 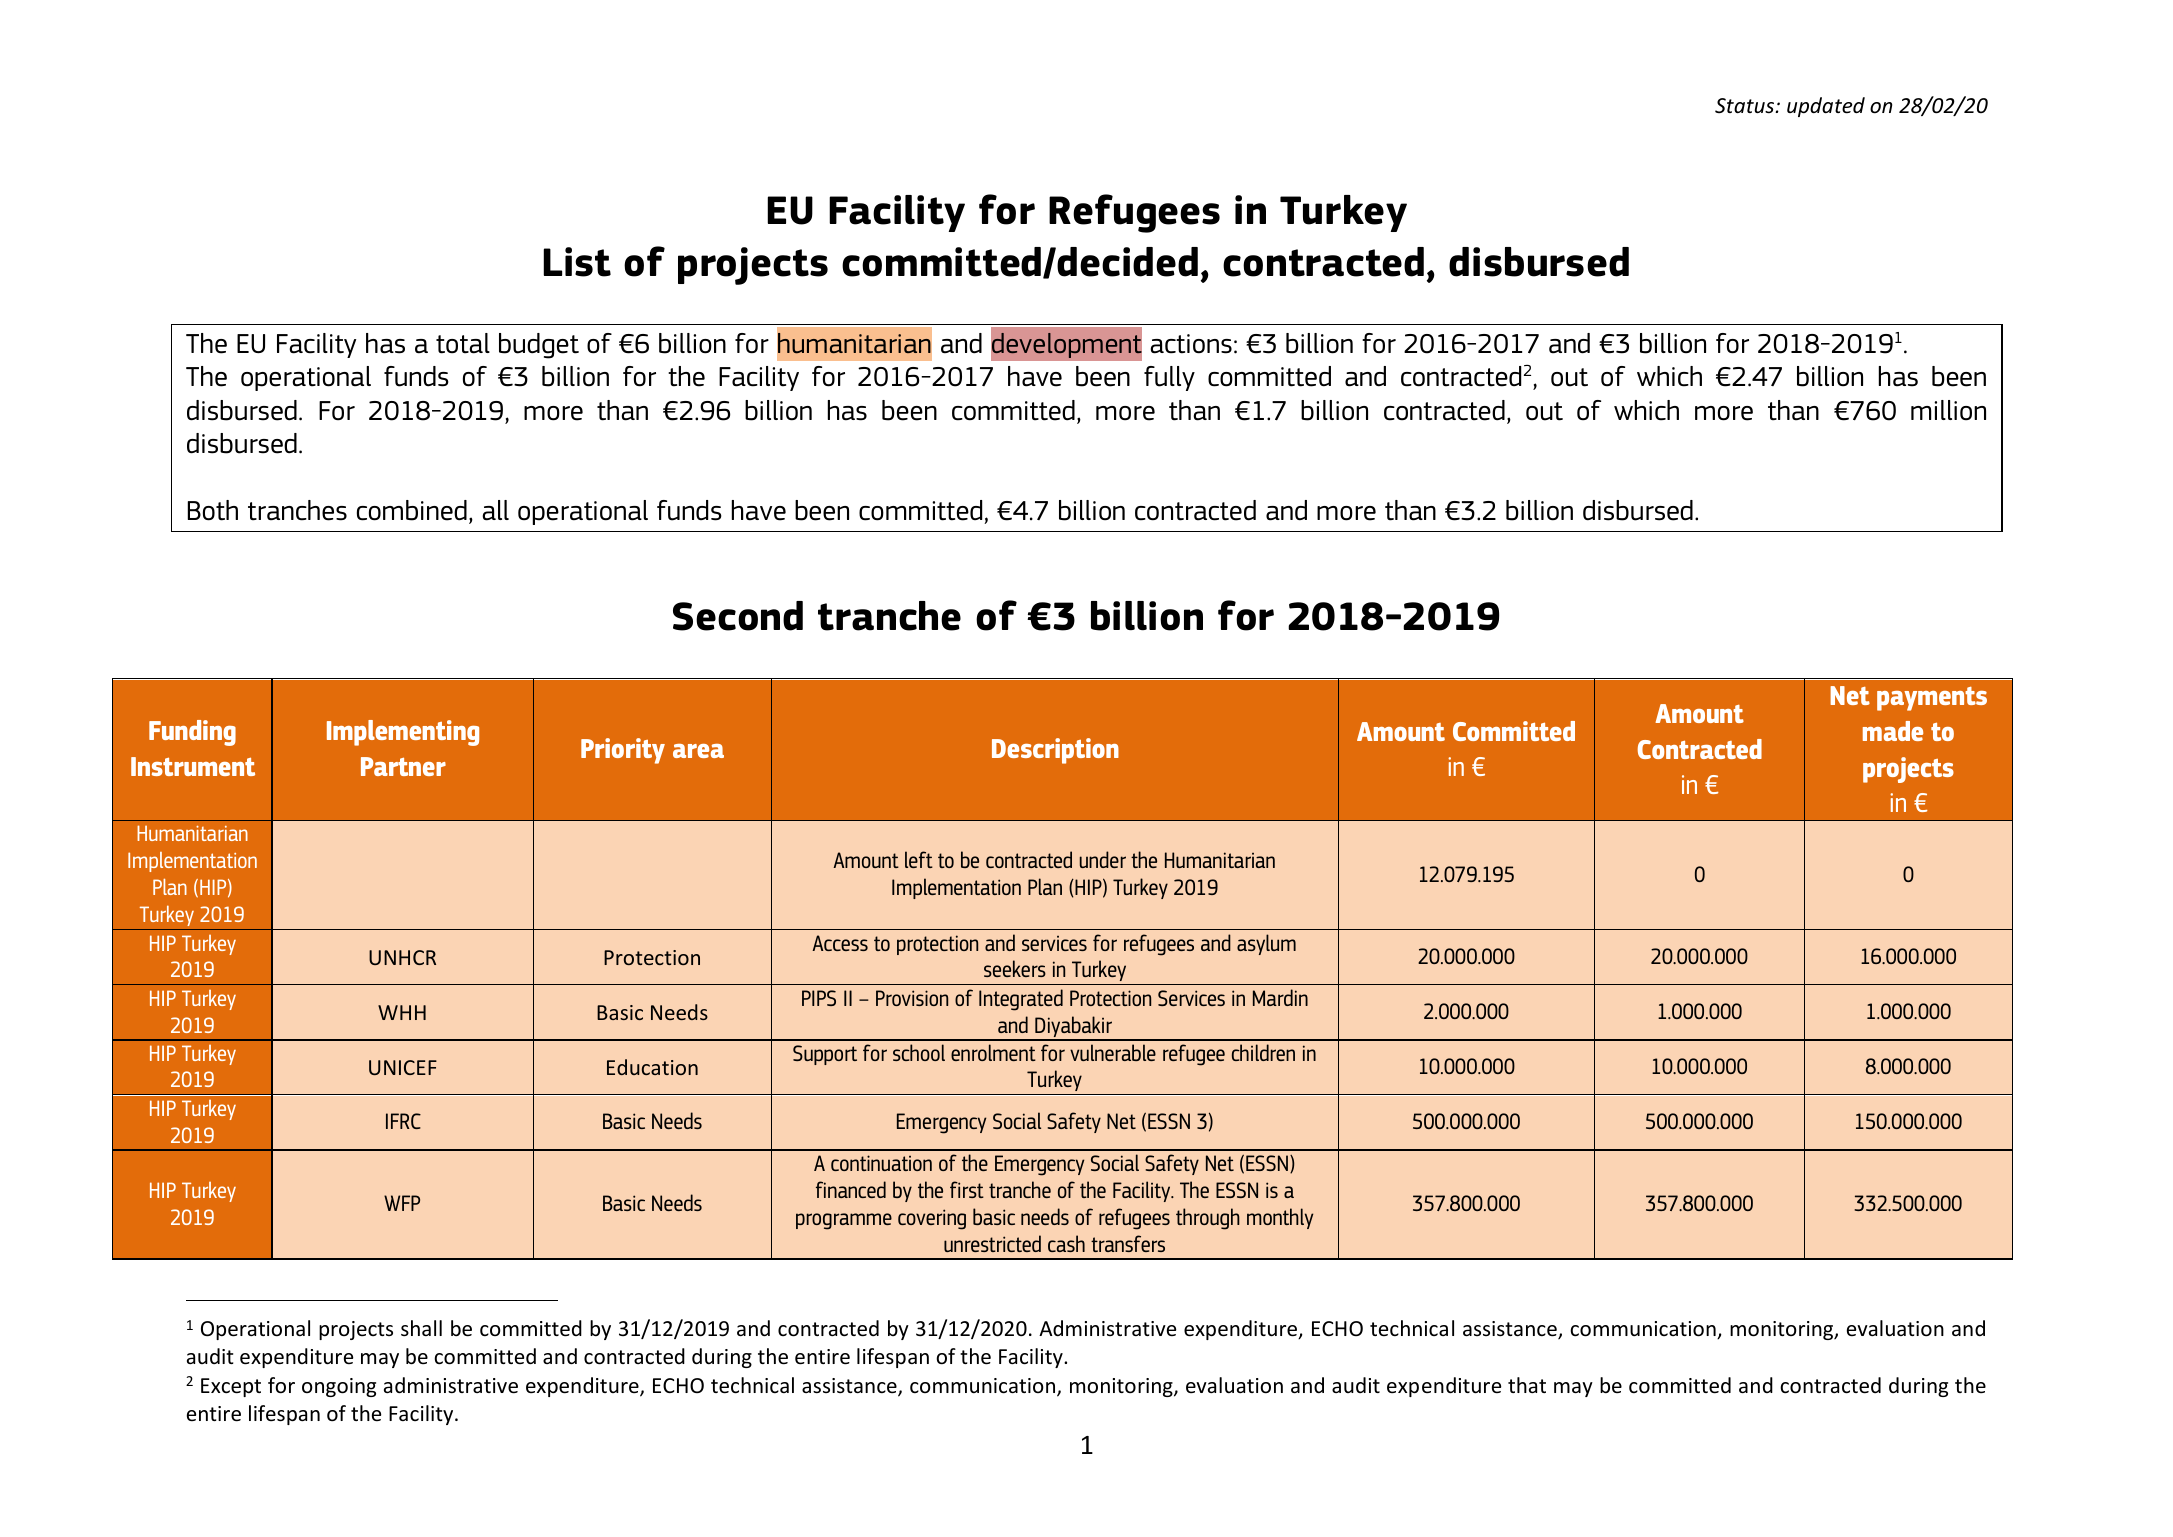 I want to click on million, so click(x=1948, y=410).
